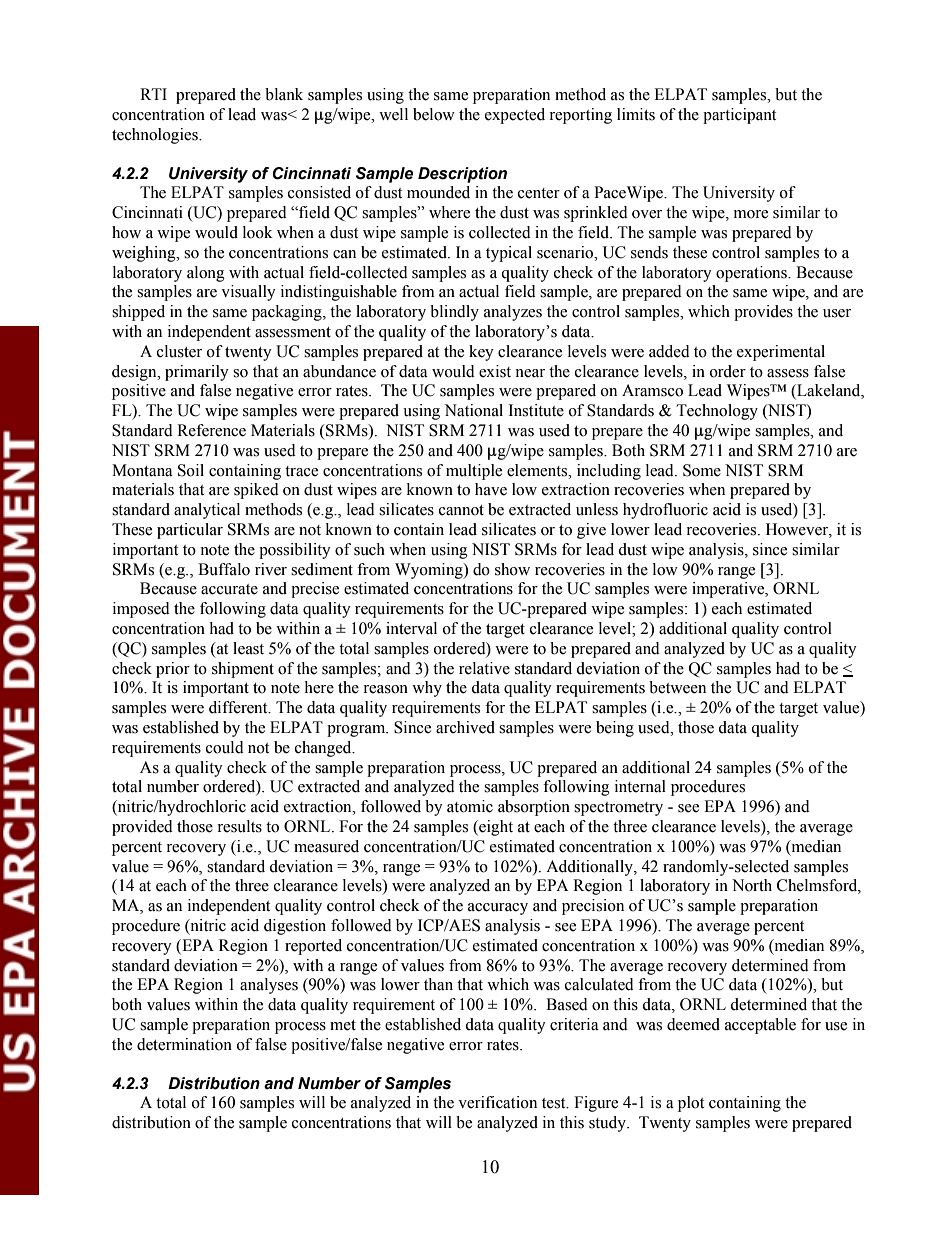  What do you see at coordinates (184, 1044) in the screenshot?
I see `determination` at bounding box center [184, 1044].
